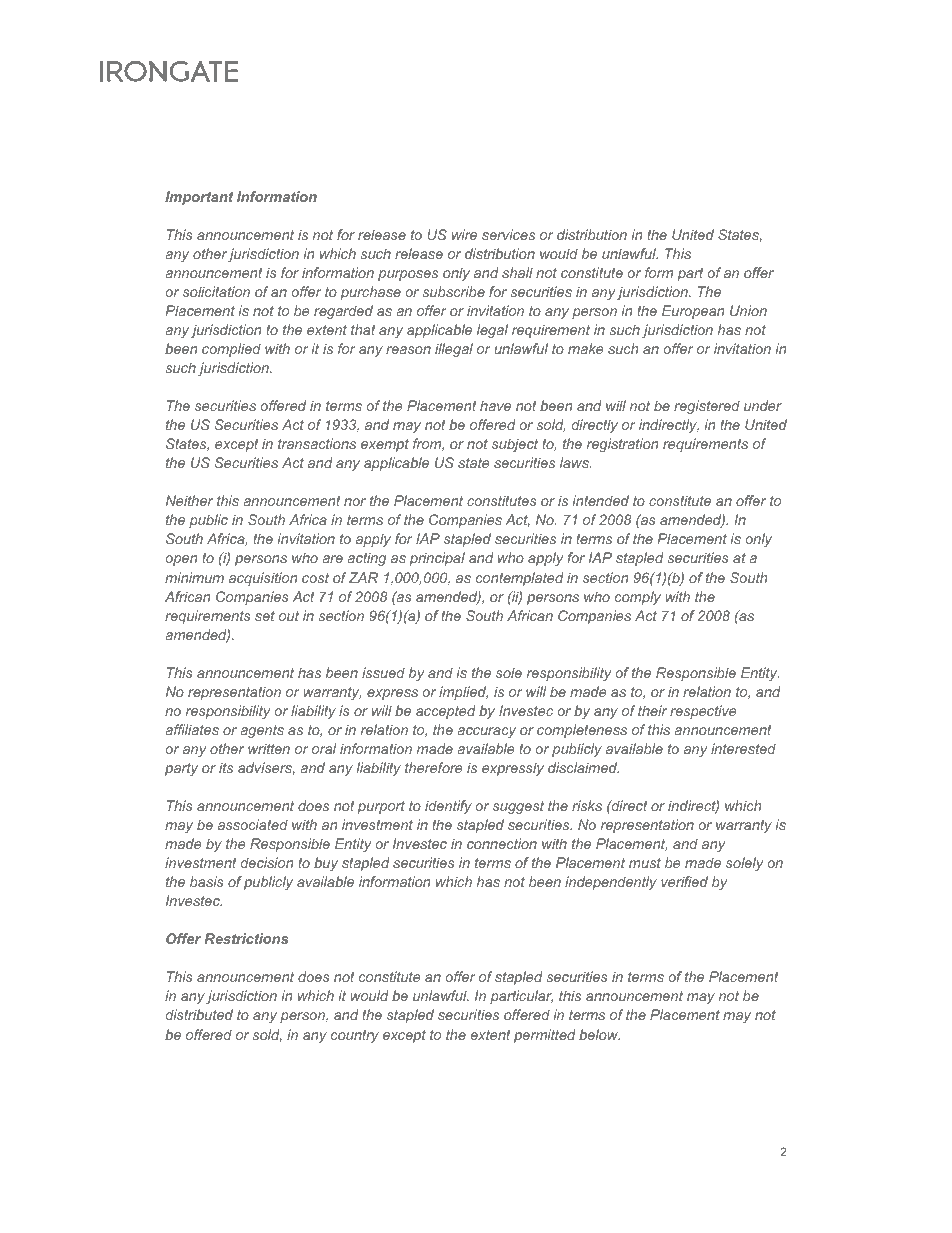 This screenshot has height=1233, width=952. What do you see at coordinates (199, 198) in the screenshot?
I see `Important` at bounding box center [199, 198].
